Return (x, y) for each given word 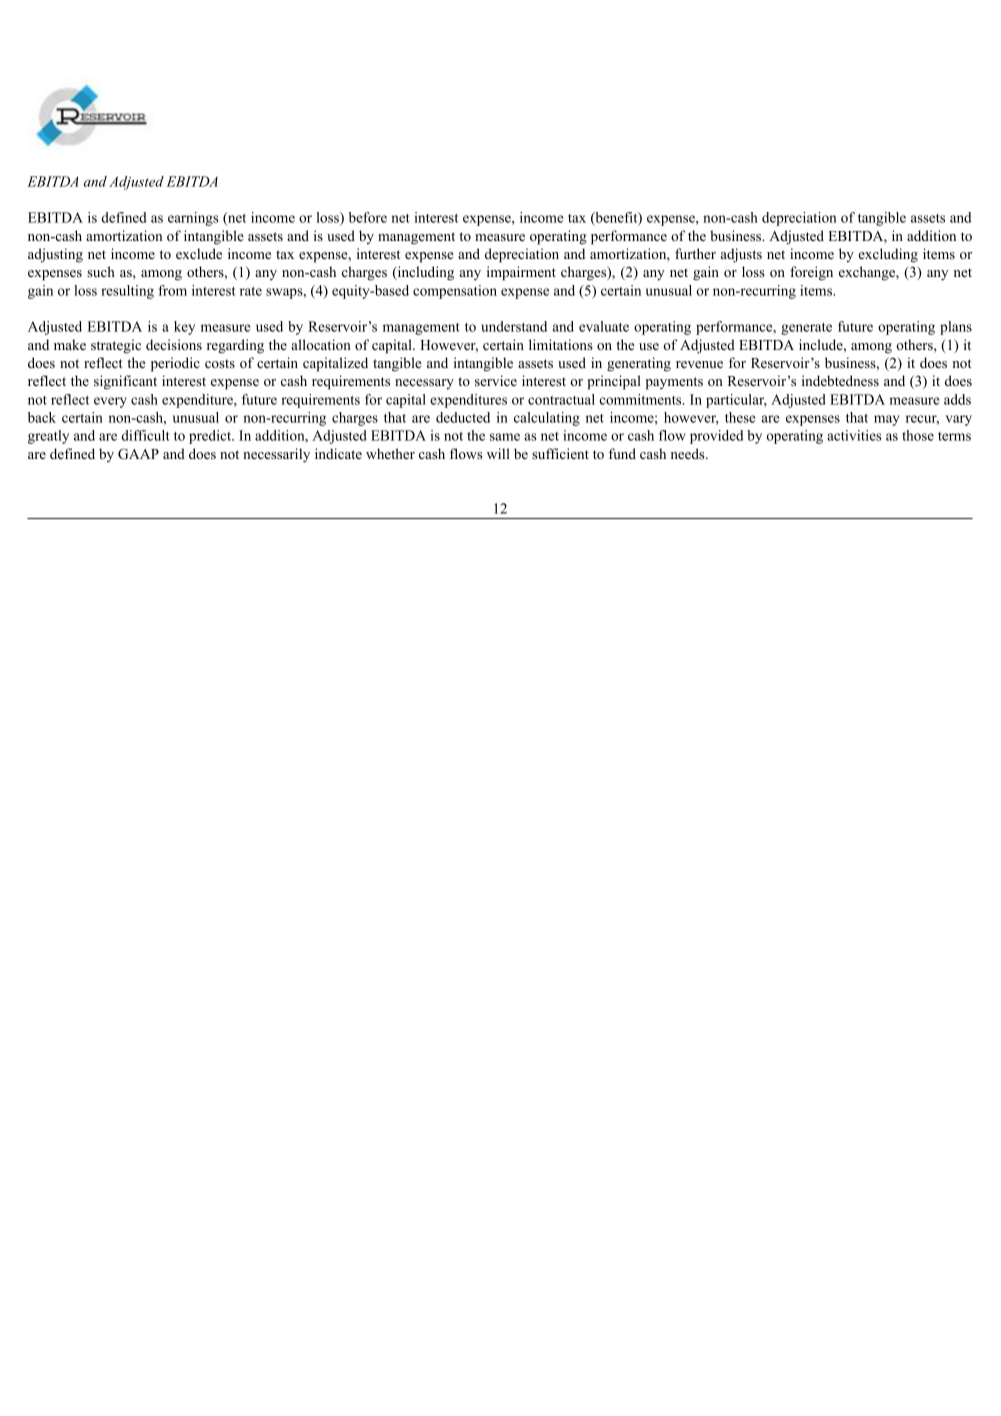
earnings (193, 219)
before (368, 217)
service (496, 380)
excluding (888, 255)
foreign (811, 273)
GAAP (138, 454)
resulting (127, 292)
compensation (455, 292)
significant (125, 382)
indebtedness (840, 380)
